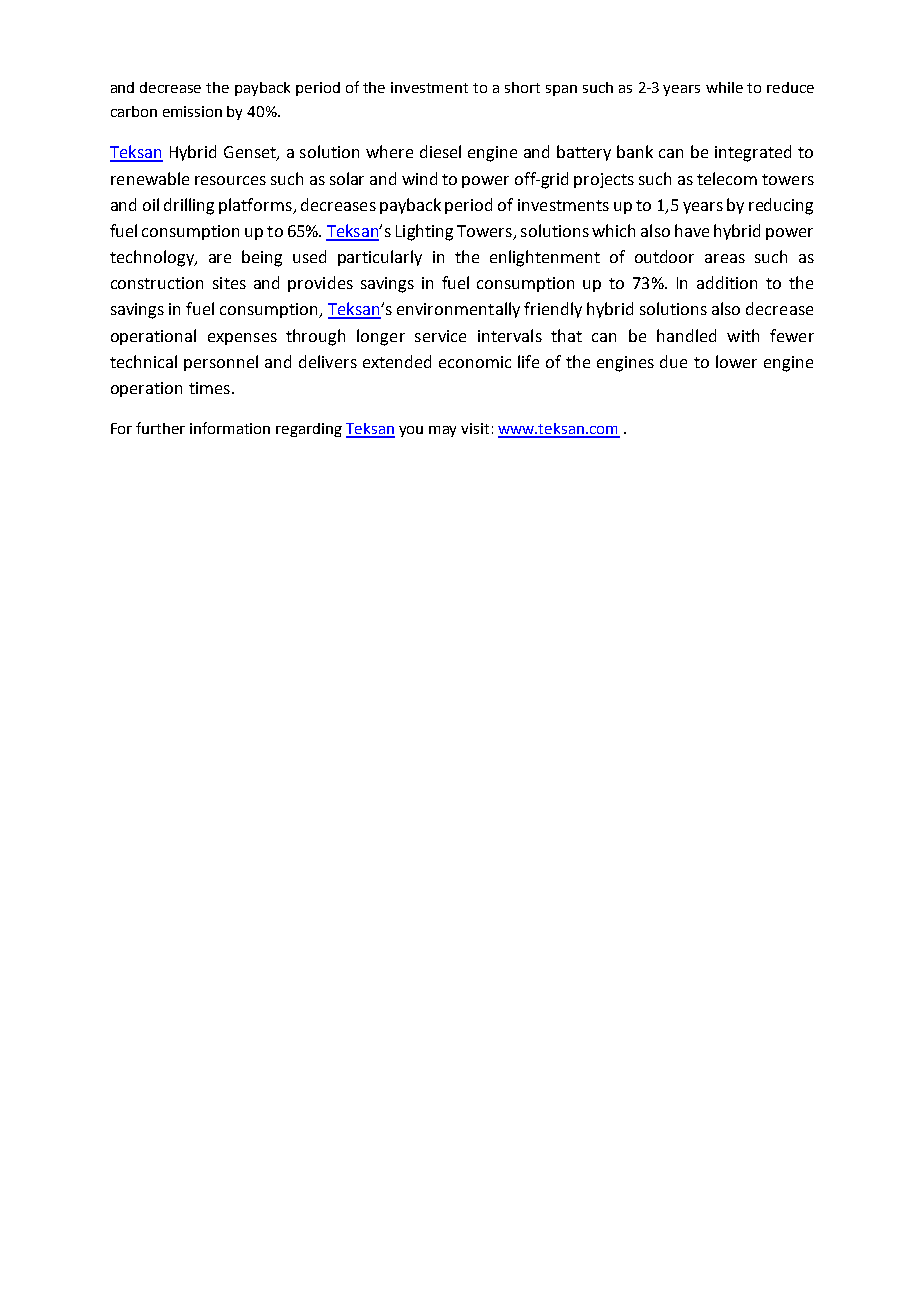 The height and width of the page is (1308, 924). I want to click on service, so click(440, 336).
